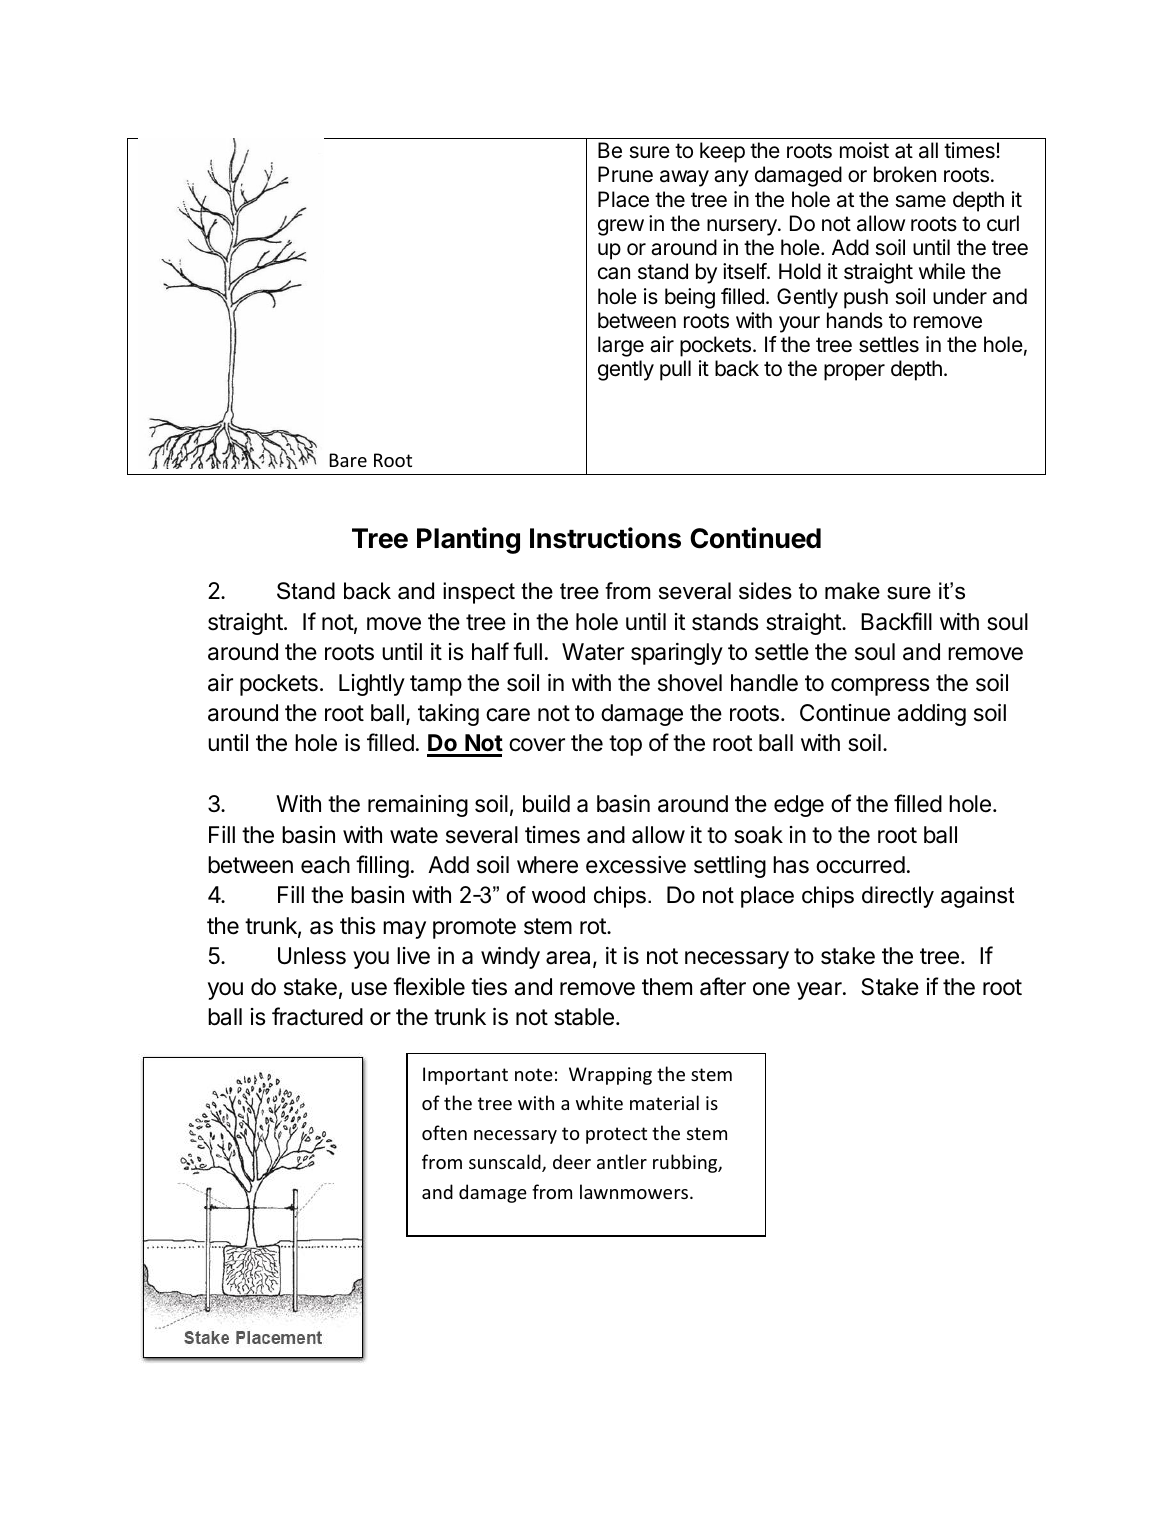 The height and width of the page is (1518, 1173). What do you see at coordinates (905, 174) in the page?
I see `broken` at bounding box center [905, 174].
